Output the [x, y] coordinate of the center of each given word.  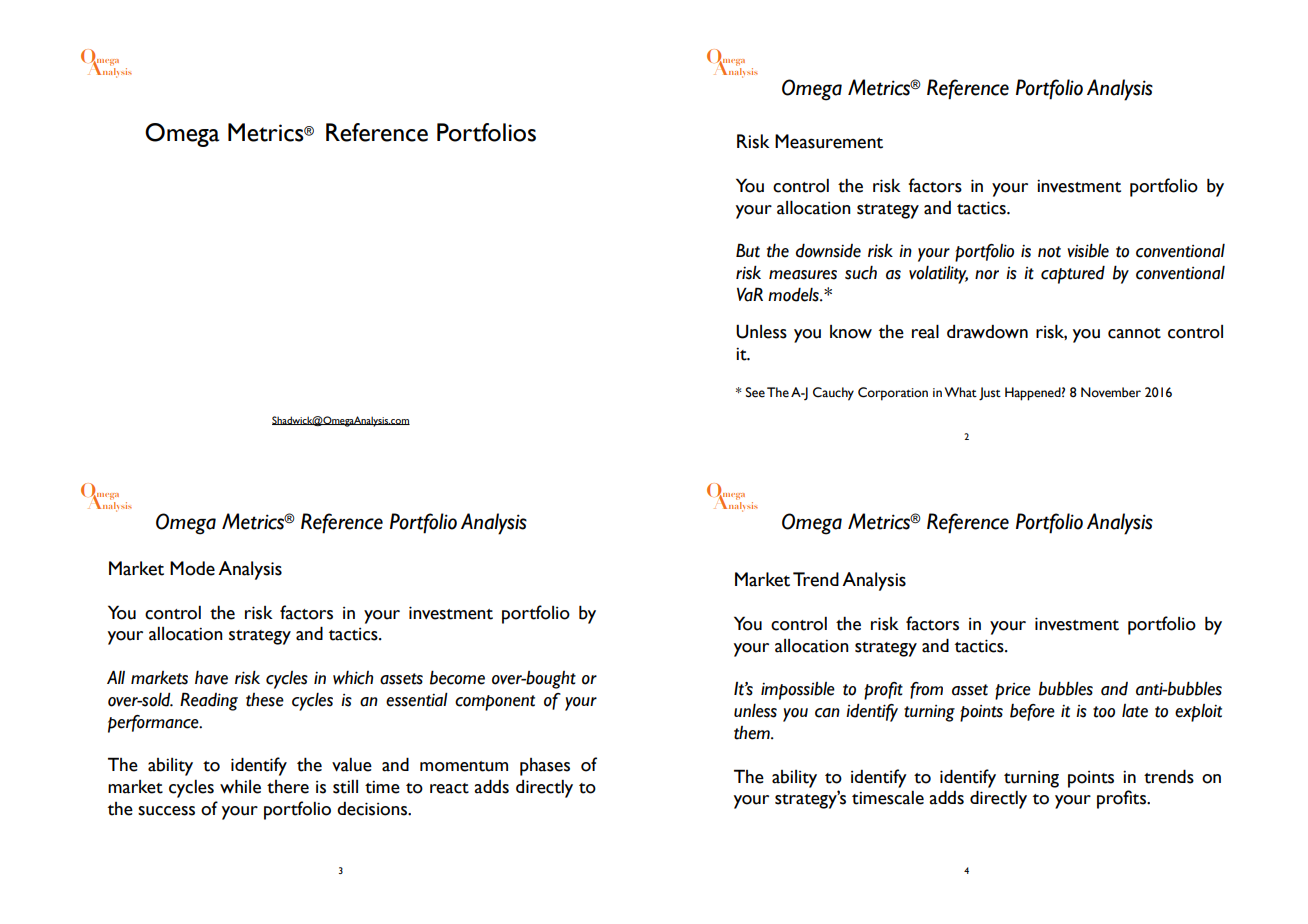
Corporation [893, 394]
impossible [798, 691]
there [288, 787]
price [1013, 691]
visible [1088, 250]
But [748, 250]
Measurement [829, 141]
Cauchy [833, 394]
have [211, 678]
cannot [1134, 333]
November [1111, 392]
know [851, 332]
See [755, 392]
